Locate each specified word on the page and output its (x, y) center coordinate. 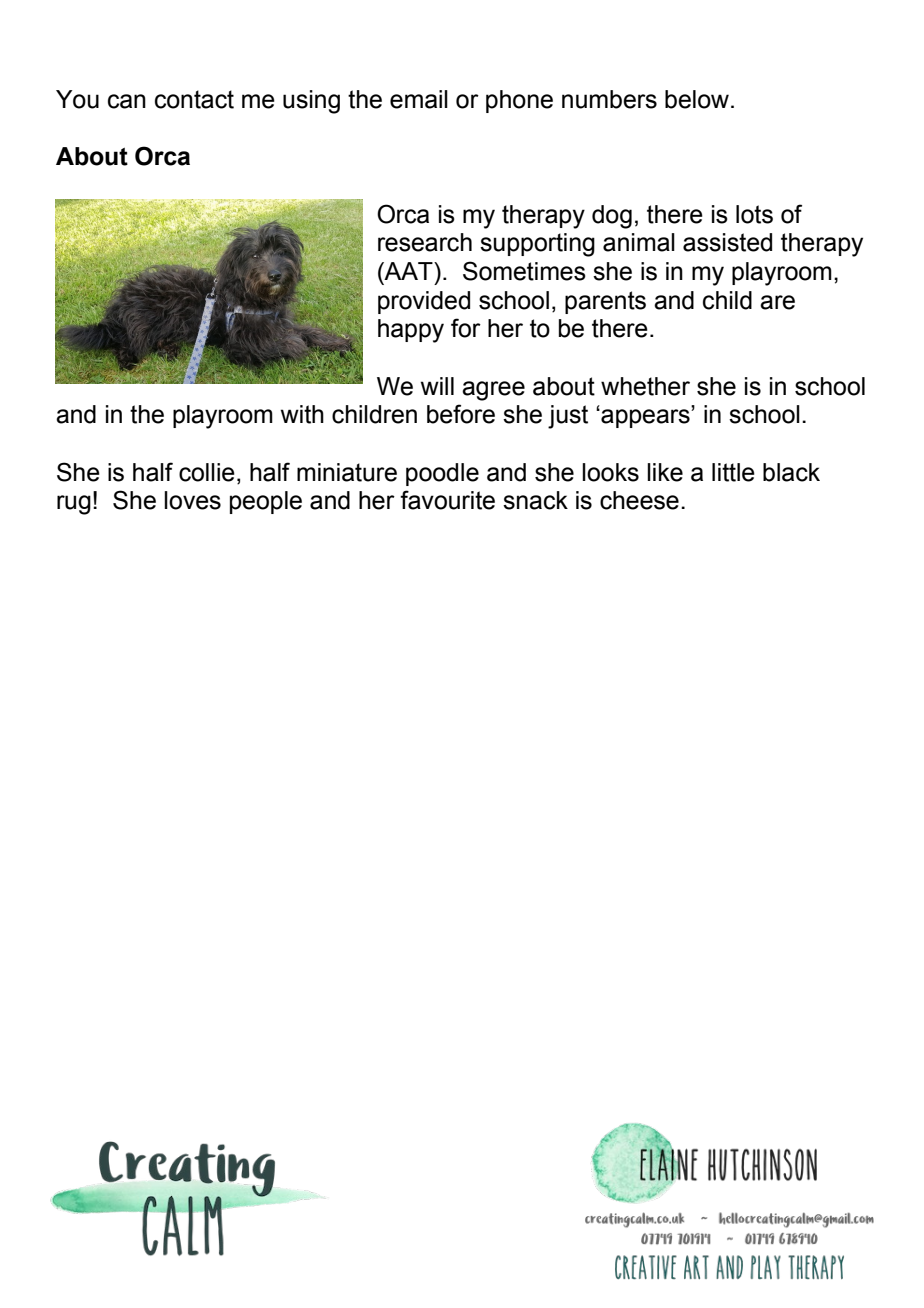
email (419, 99)
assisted (727, 242)
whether (645, 386)
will (437, 386)
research (425, 242)
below (698, 99)
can (127, 101)
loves (192, 500)
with (302, 414)
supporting (537, 245)
